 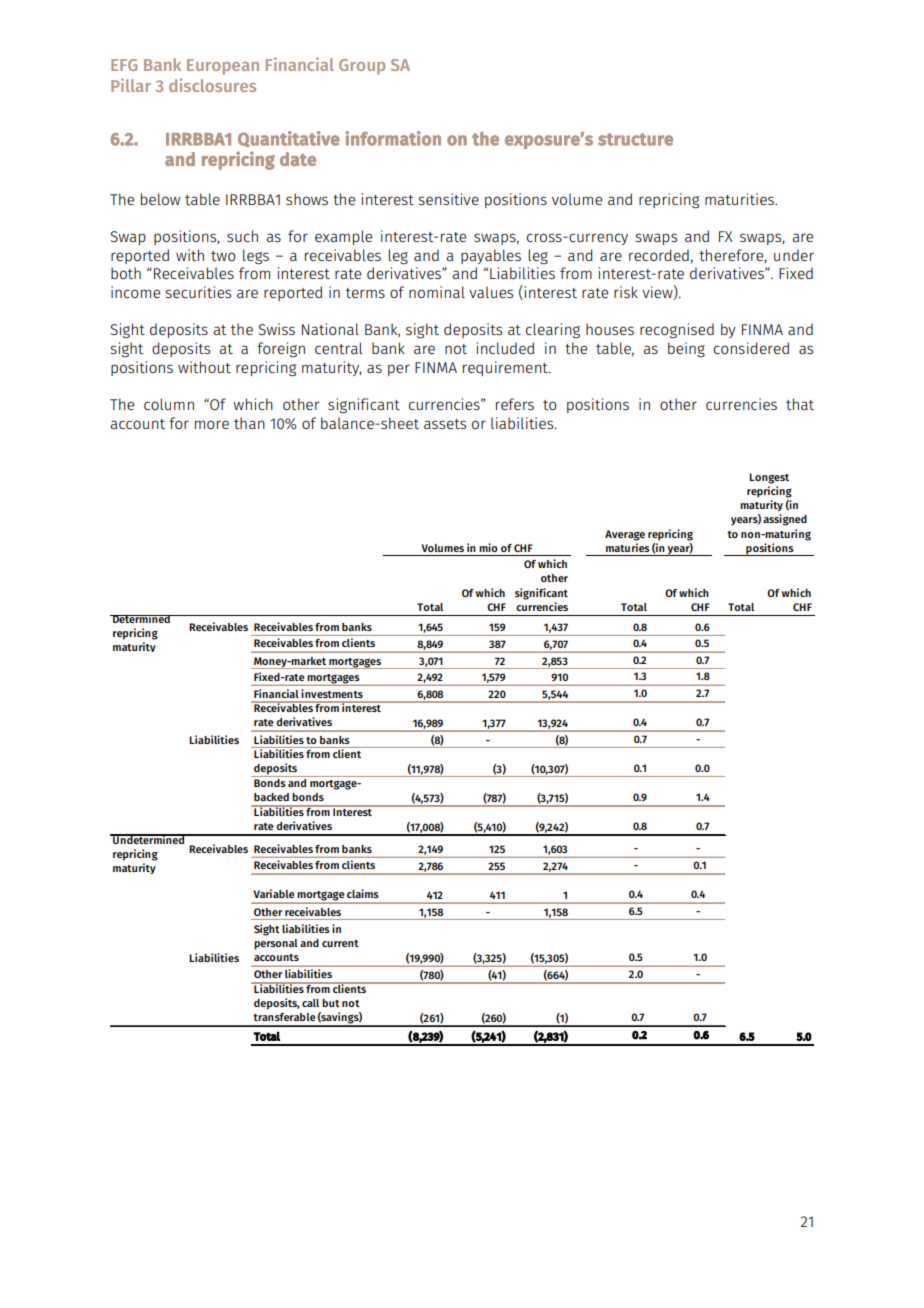 What do you see at coordinates (437, 292) in the image?
I see `nominal` at bounding box center [437, 292].
